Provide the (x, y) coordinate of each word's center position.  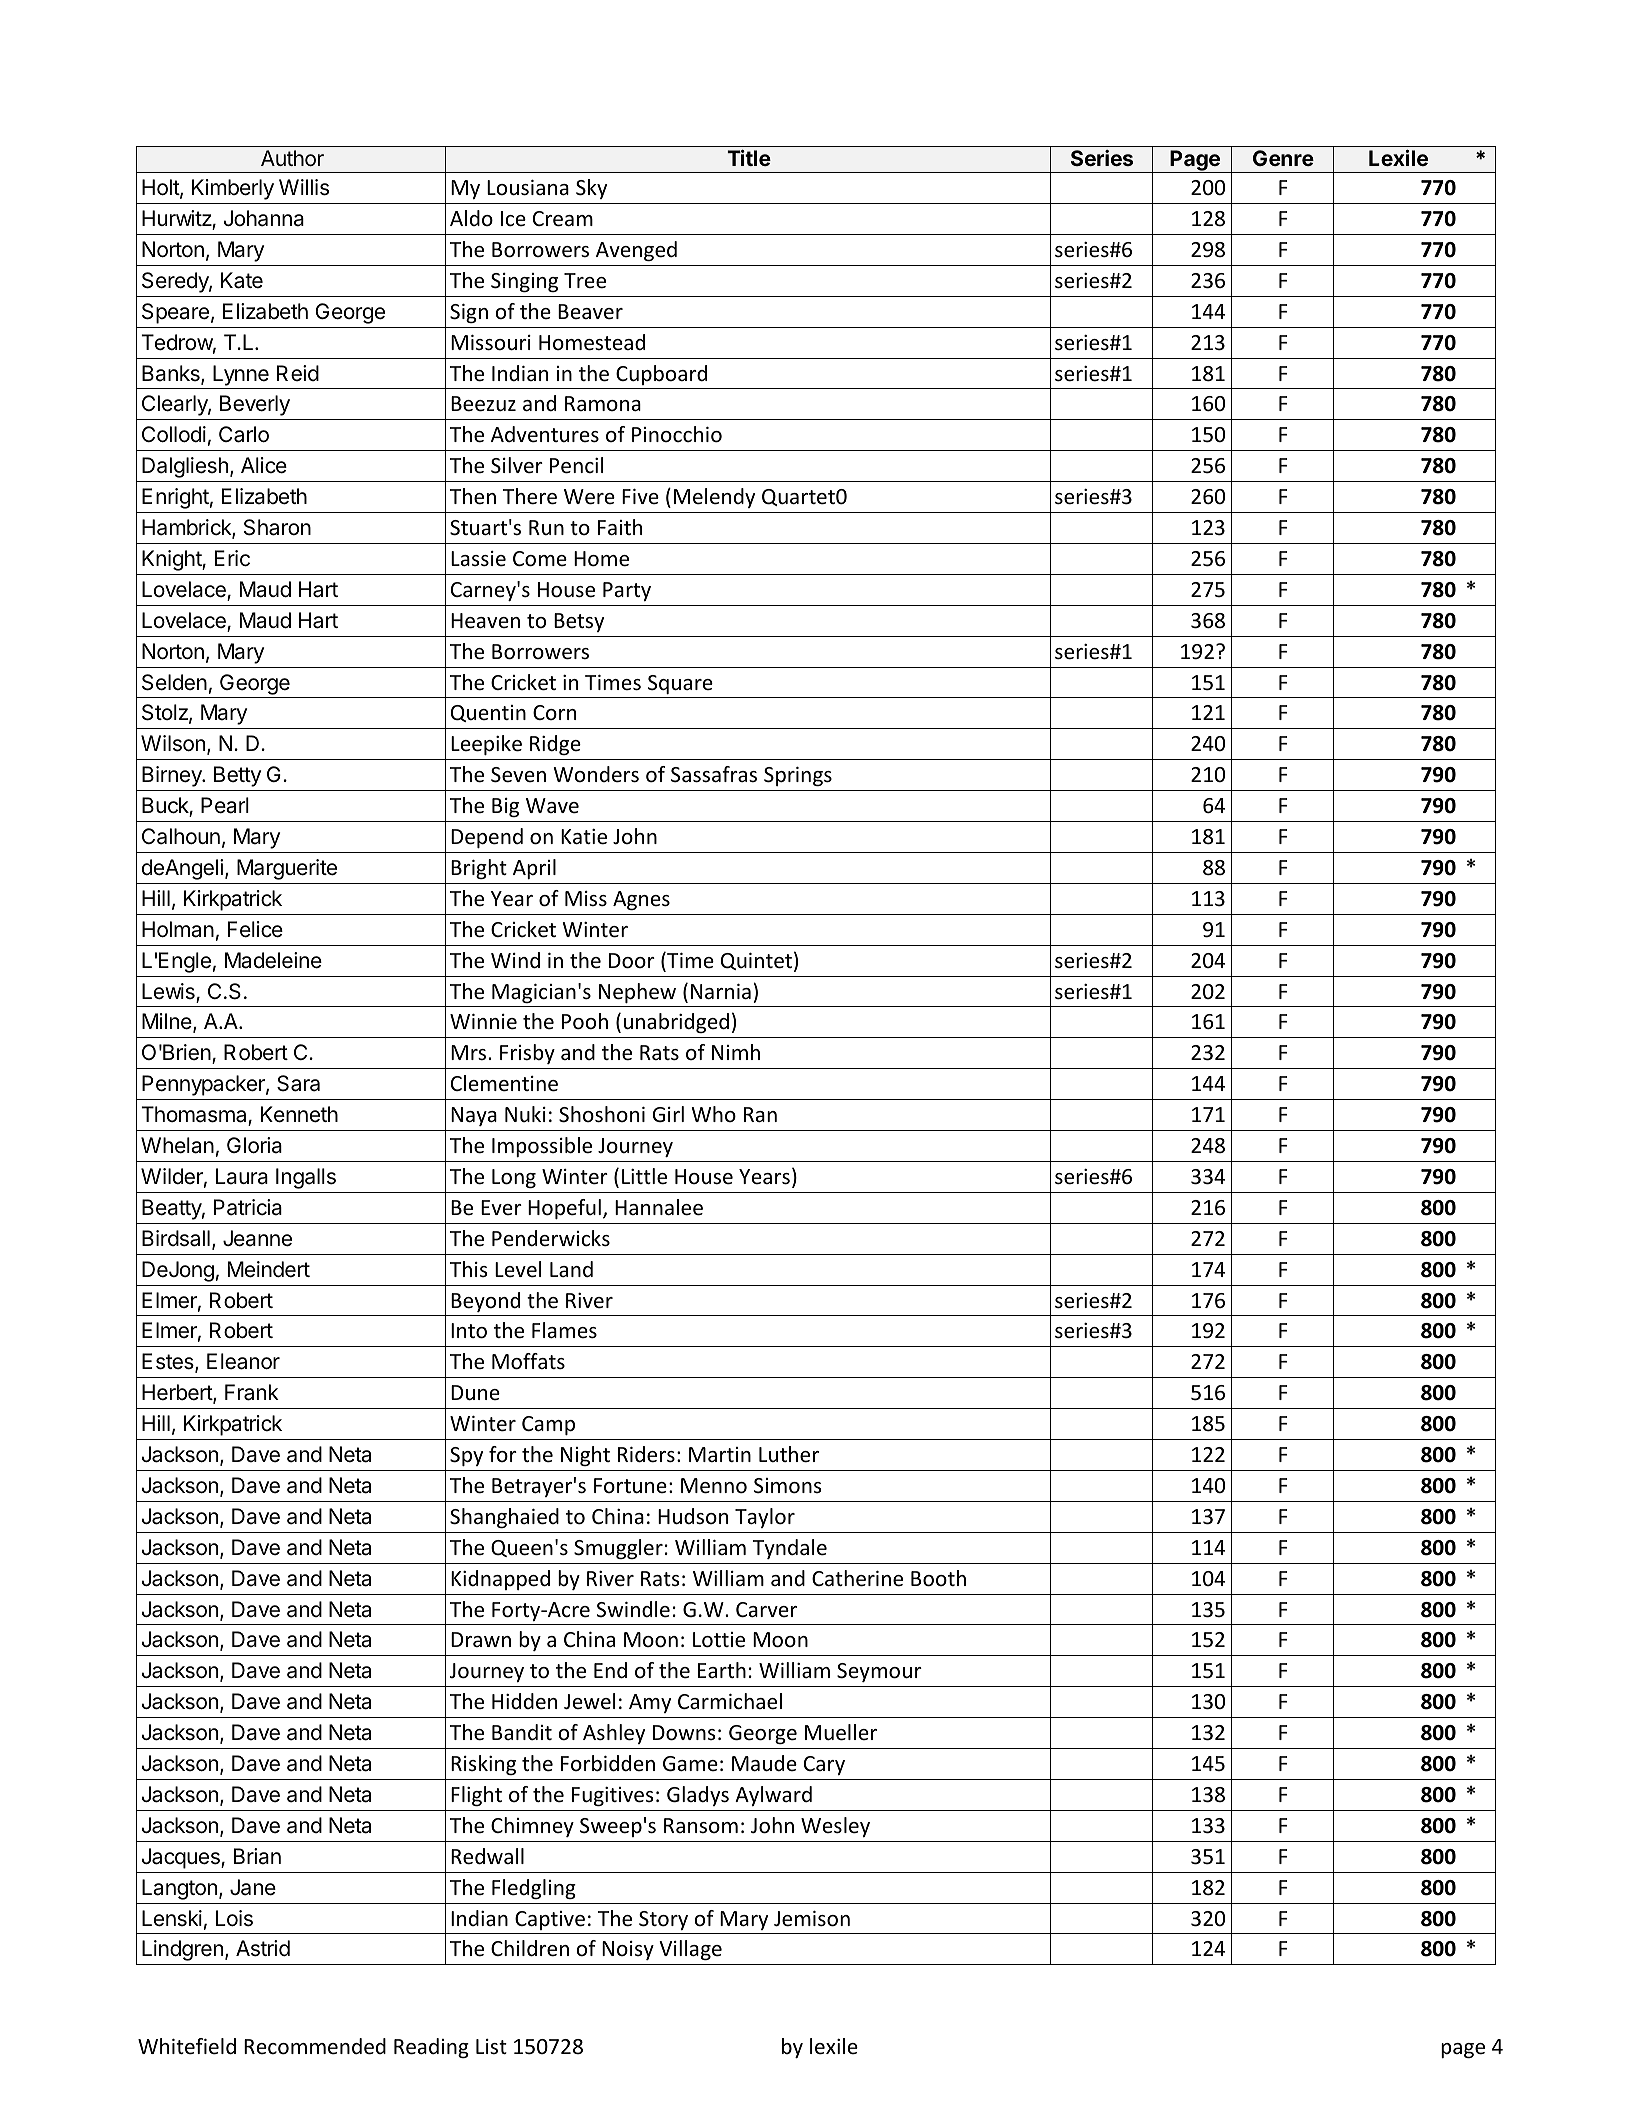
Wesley (835, 1827)
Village (690, 1950)
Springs (798, 776)
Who (713, 1114)
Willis (304, 187)
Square (680, 684)
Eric (232, 558)
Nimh (736, 1052)
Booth (938, 1578)
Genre (1283, 158)
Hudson (693, 1516)
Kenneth (299, 1114)
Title (749, 157)
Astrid (263, 1948)
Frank (252, 1392)
